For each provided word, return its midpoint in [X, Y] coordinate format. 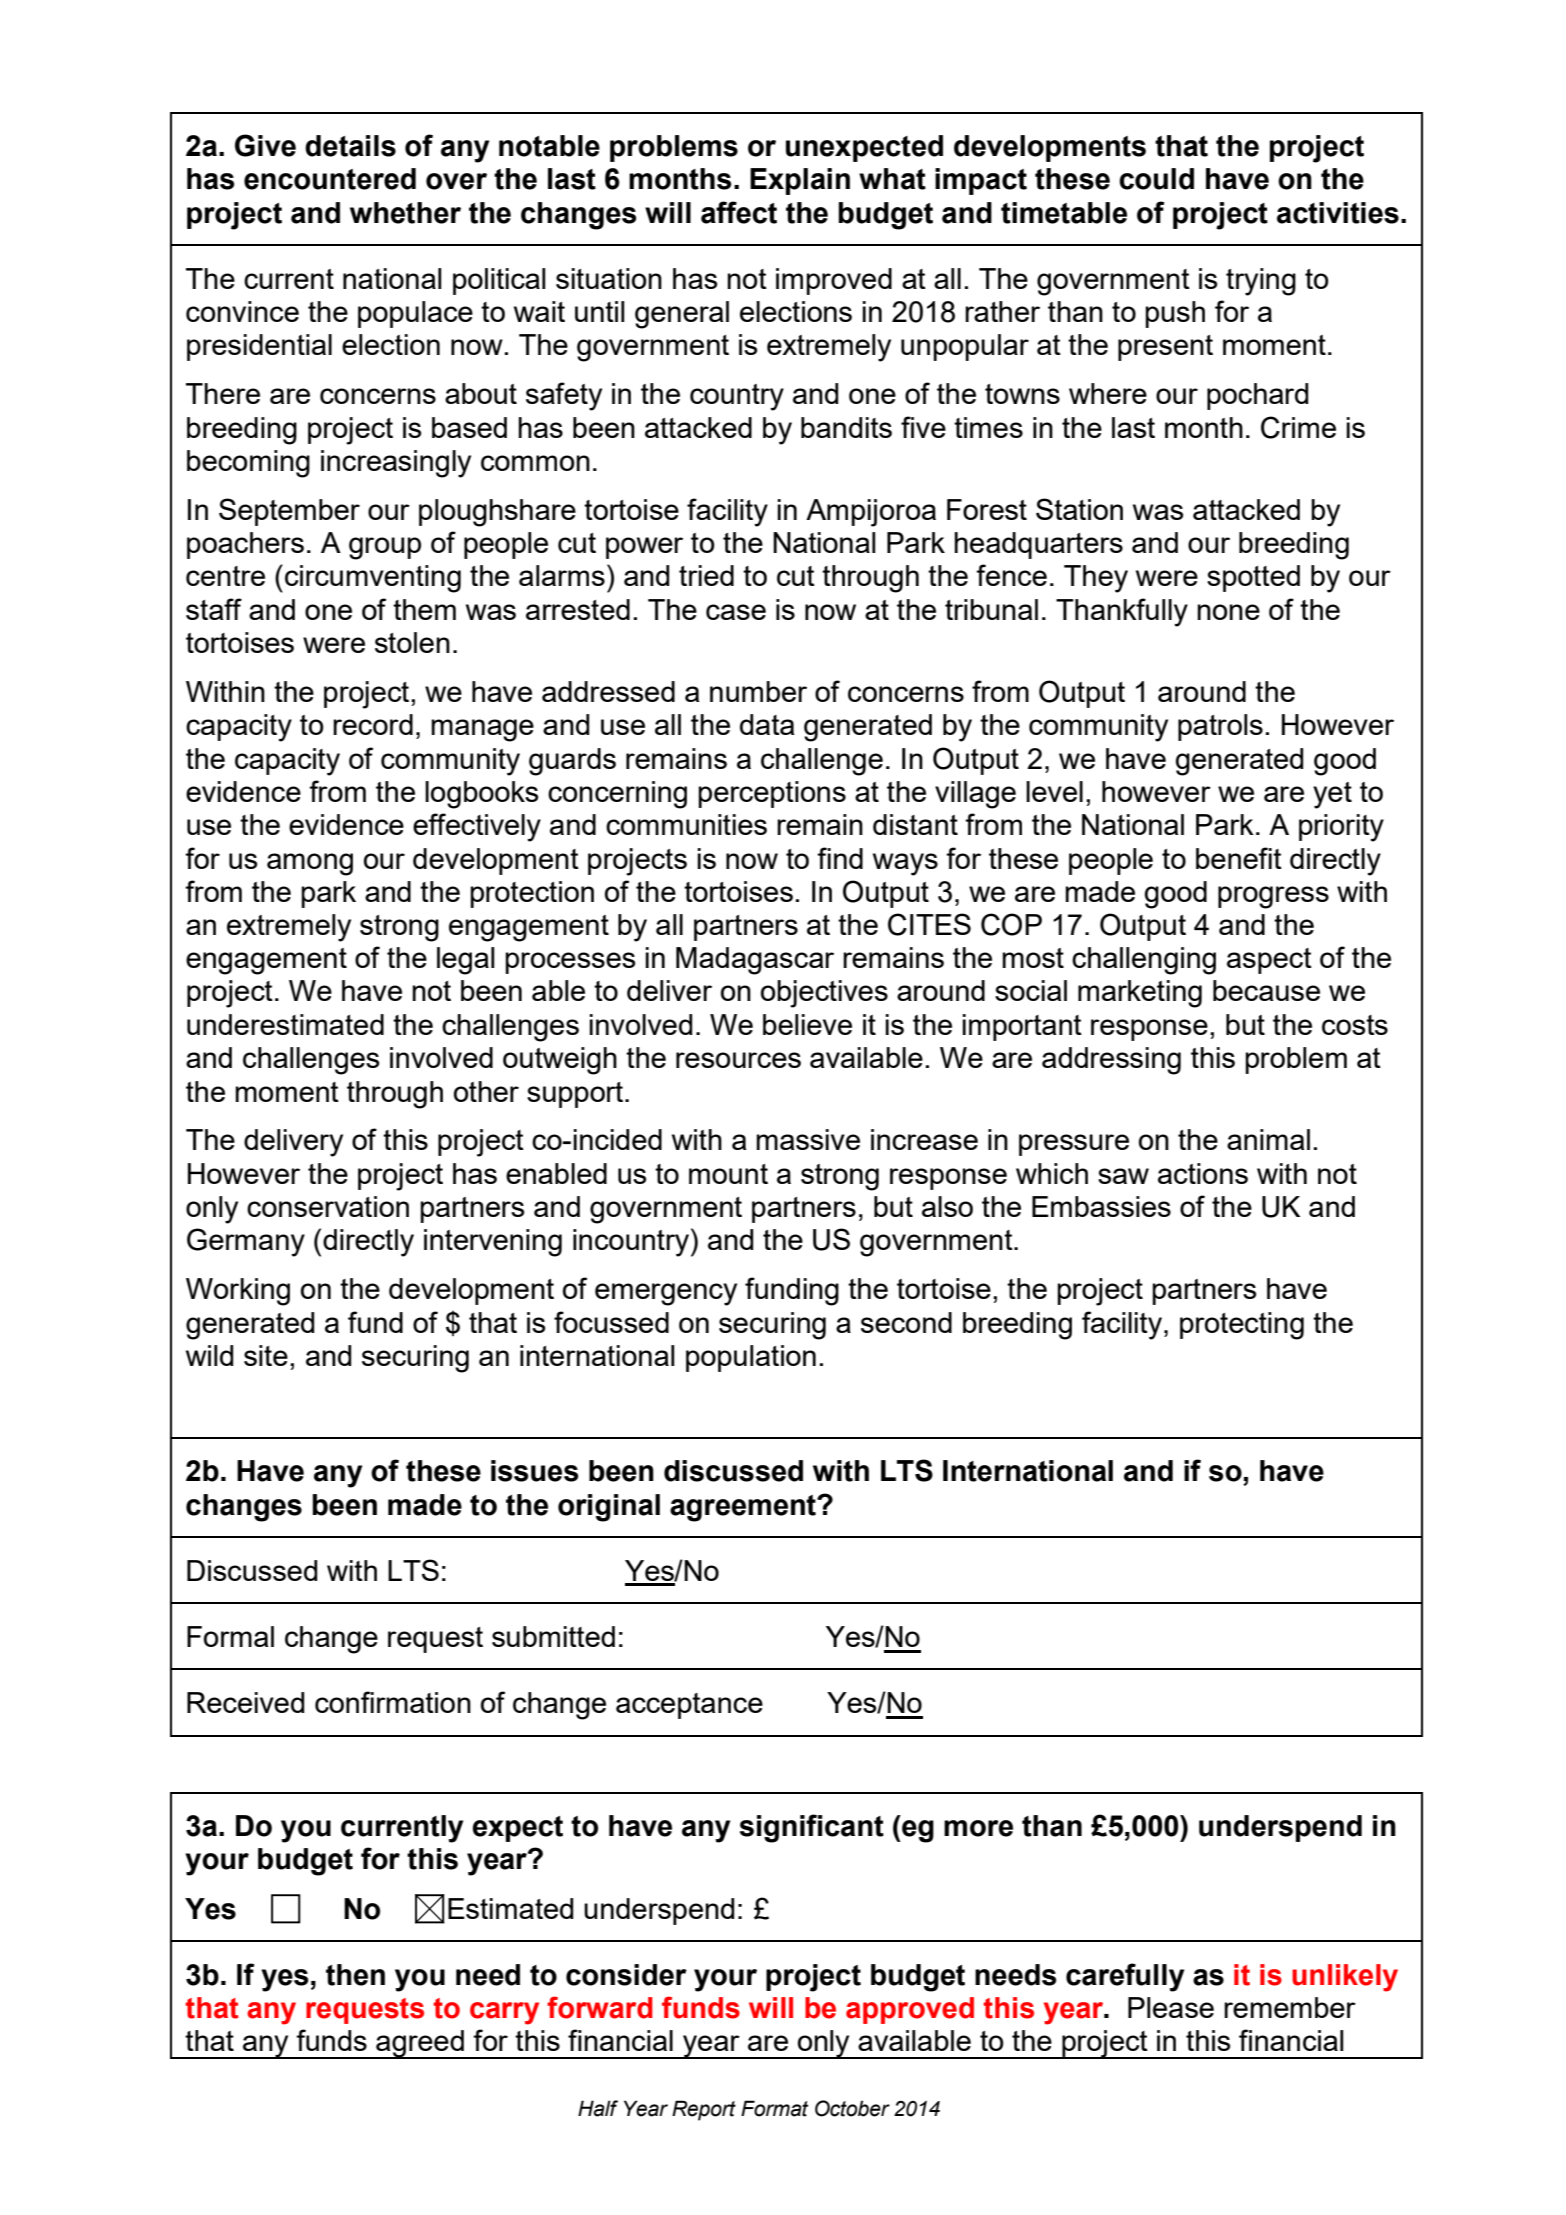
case [736, 612]
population [751, 1358]
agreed [420, 2044]
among [310, 864]
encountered [330, 179]
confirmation [393, 1702]
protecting [1242, 1326]
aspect [1269, 961]
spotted [1253, 578]
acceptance [689, 1706]
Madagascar [755, 961]
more [978, 1828]
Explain [800, 181]
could [1156, 179]
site [266, 1355]
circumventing [373, 579]
